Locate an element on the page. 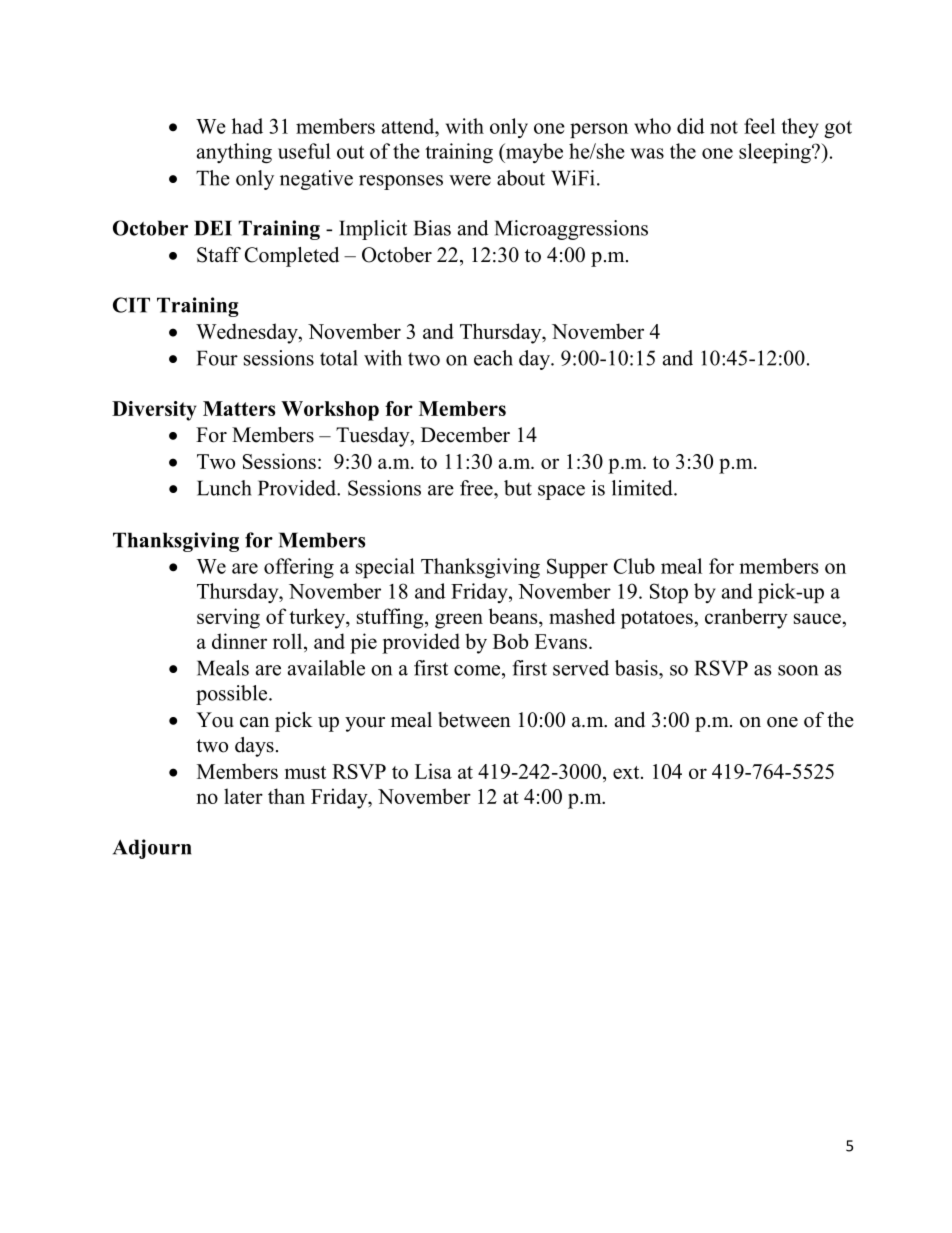 The image size is (952, 1233). limited is located at coordinates (643, 488).
